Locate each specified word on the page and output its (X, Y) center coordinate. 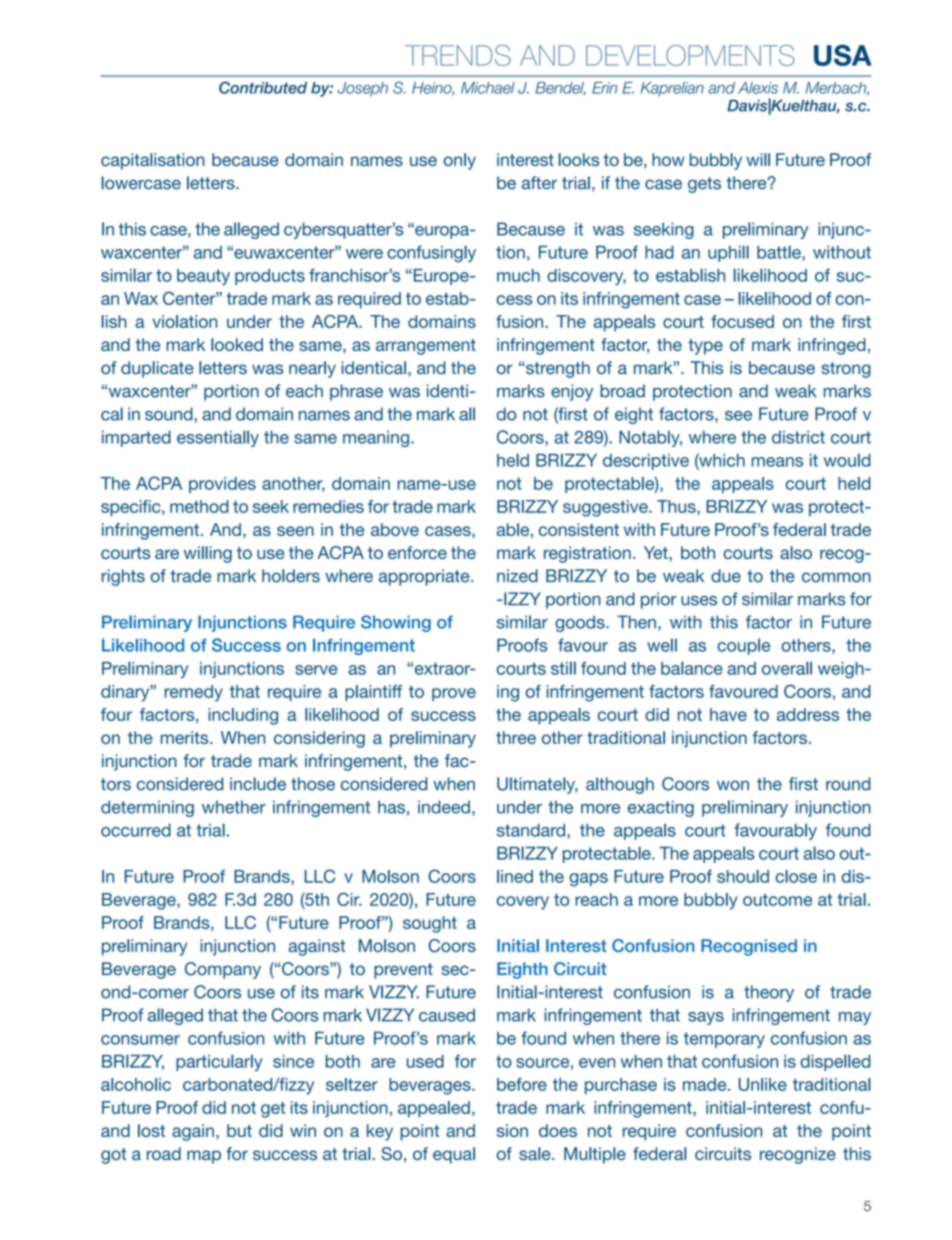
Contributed (263, 87)
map (204, 1157)
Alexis (758, 88)
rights (123, 577)
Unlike (763, 1084)
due (726, 576)
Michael (488, 88)
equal (454, 1155)
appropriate (425, 577)
